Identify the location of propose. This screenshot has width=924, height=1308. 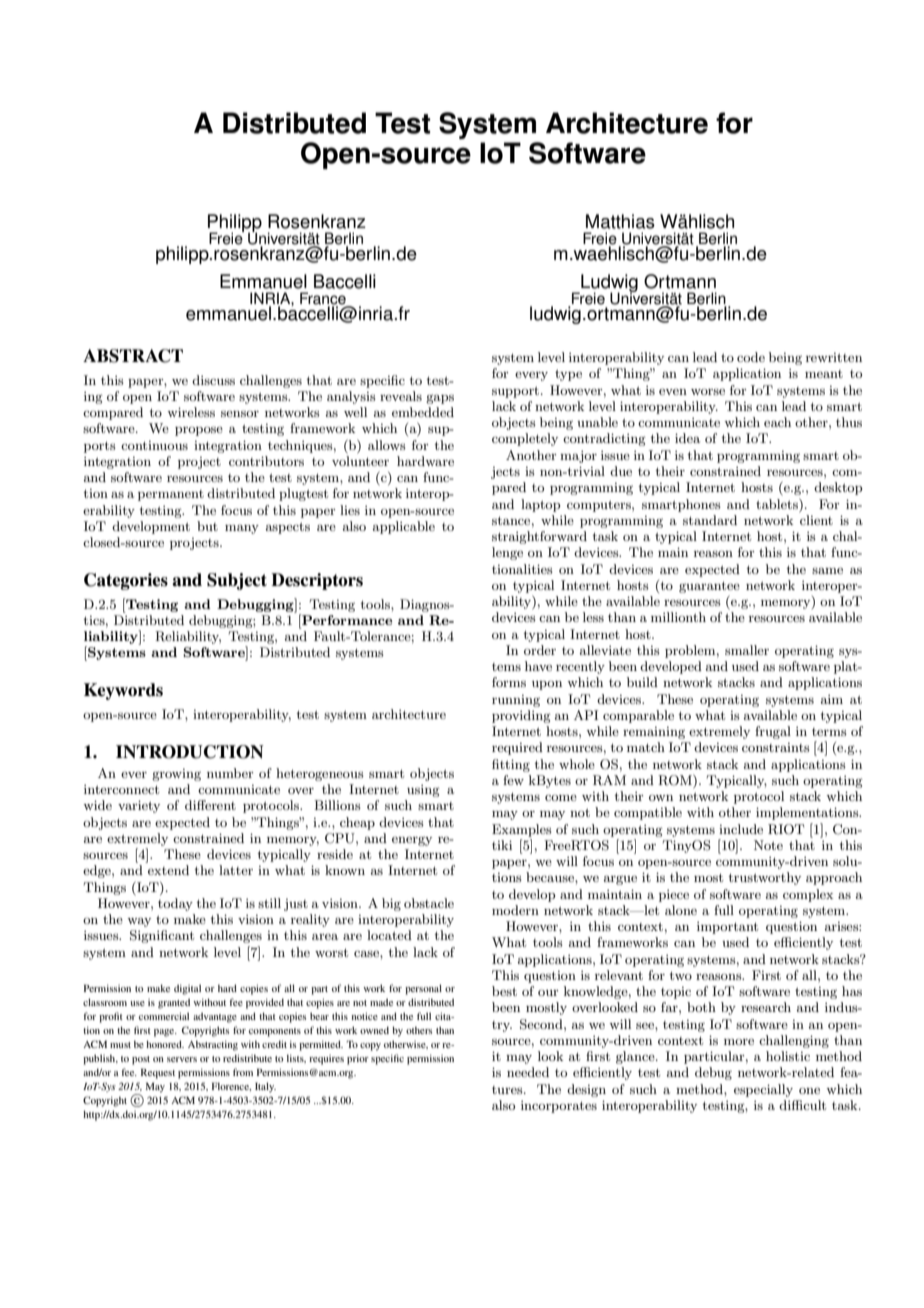
(199, 431).
